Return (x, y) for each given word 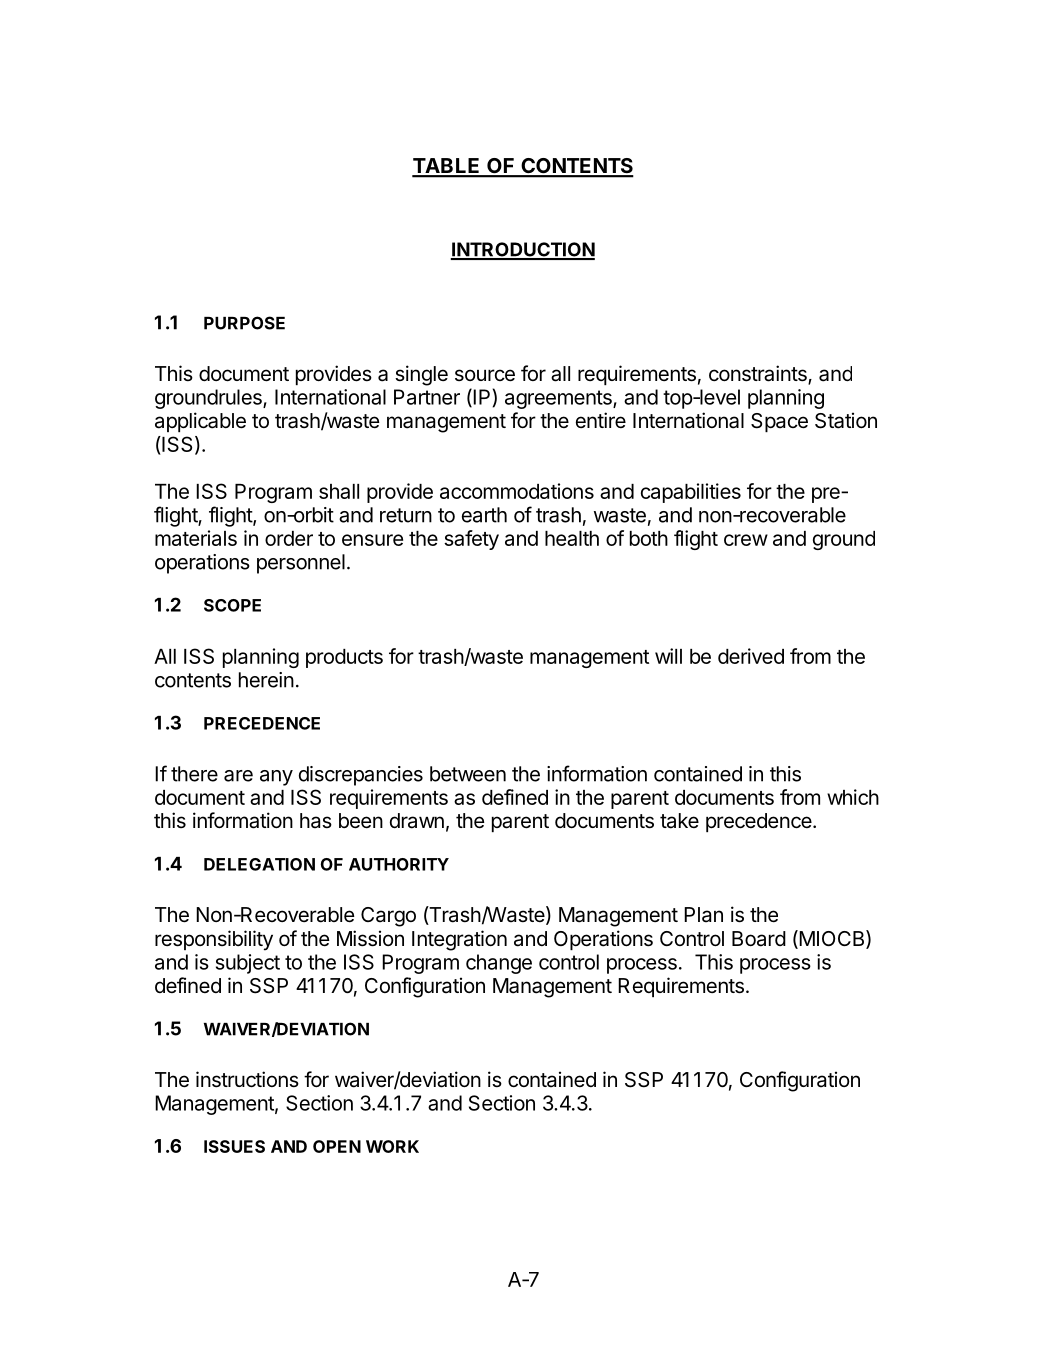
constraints (759, 374)
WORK (392, 1146)
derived (751, 656)
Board (759, 939)
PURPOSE (244, 323)
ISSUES (234, 1146)
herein (266, 680)
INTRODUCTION (522, 250)
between (468, 774)
